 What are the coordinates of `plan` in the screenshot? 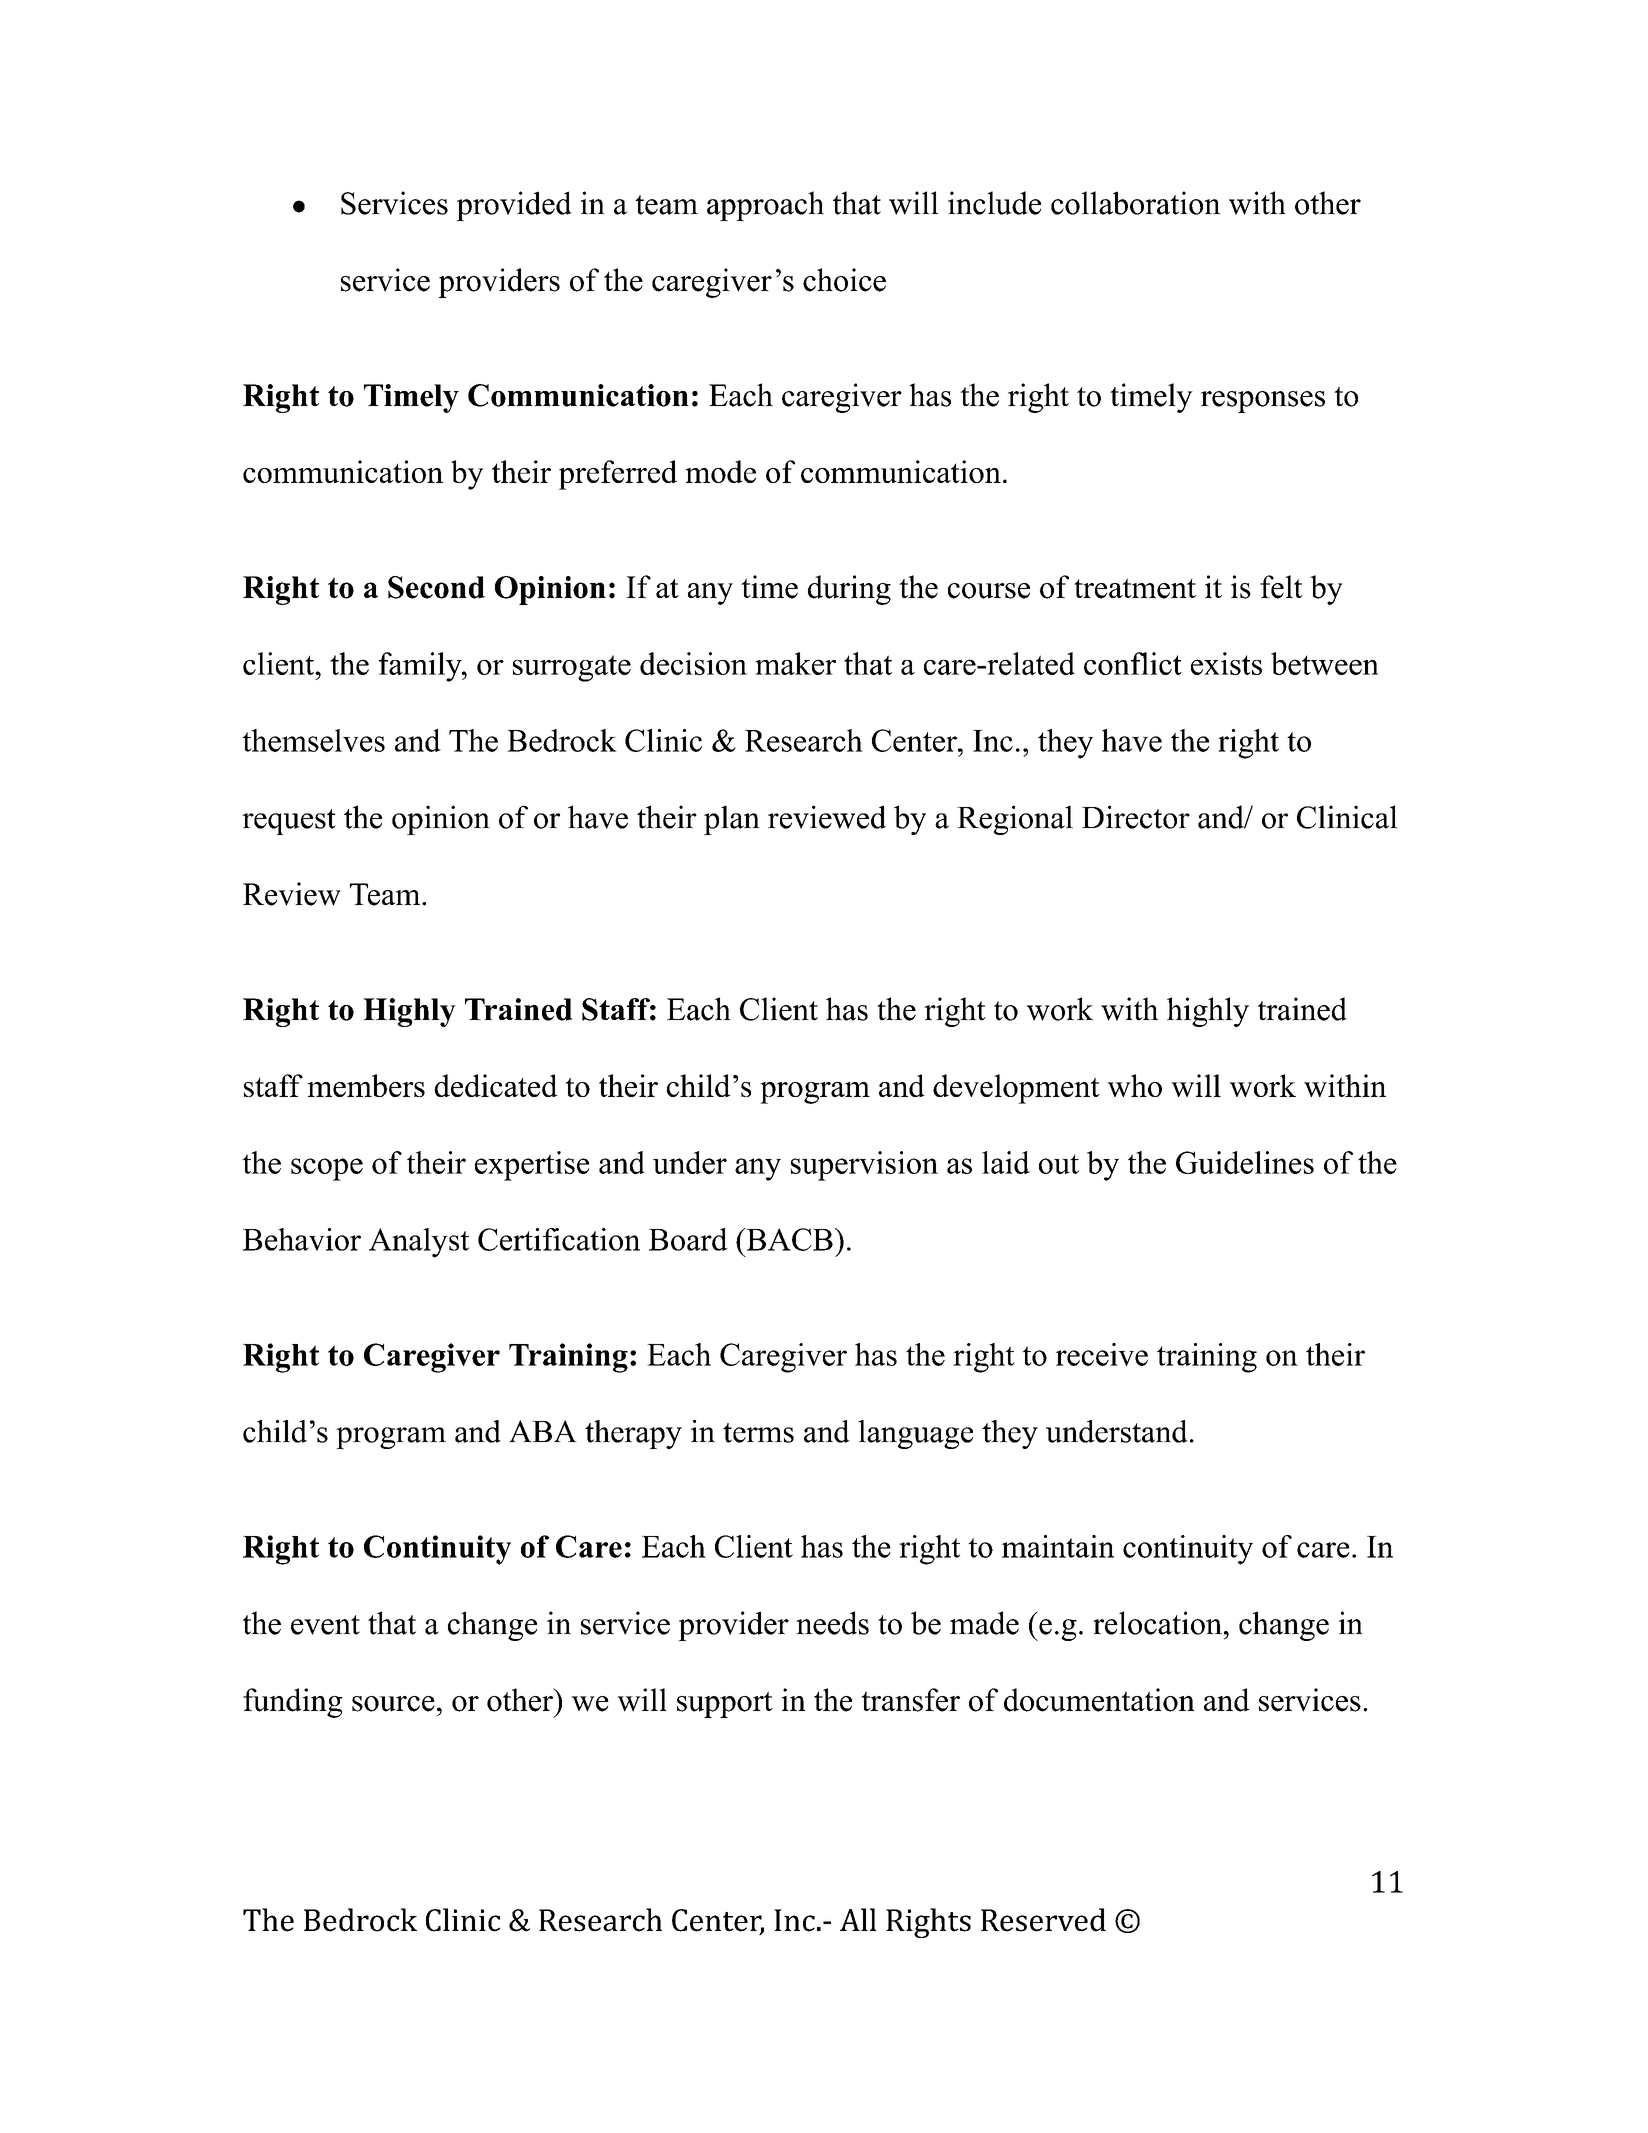 It's located at (732, 820).
